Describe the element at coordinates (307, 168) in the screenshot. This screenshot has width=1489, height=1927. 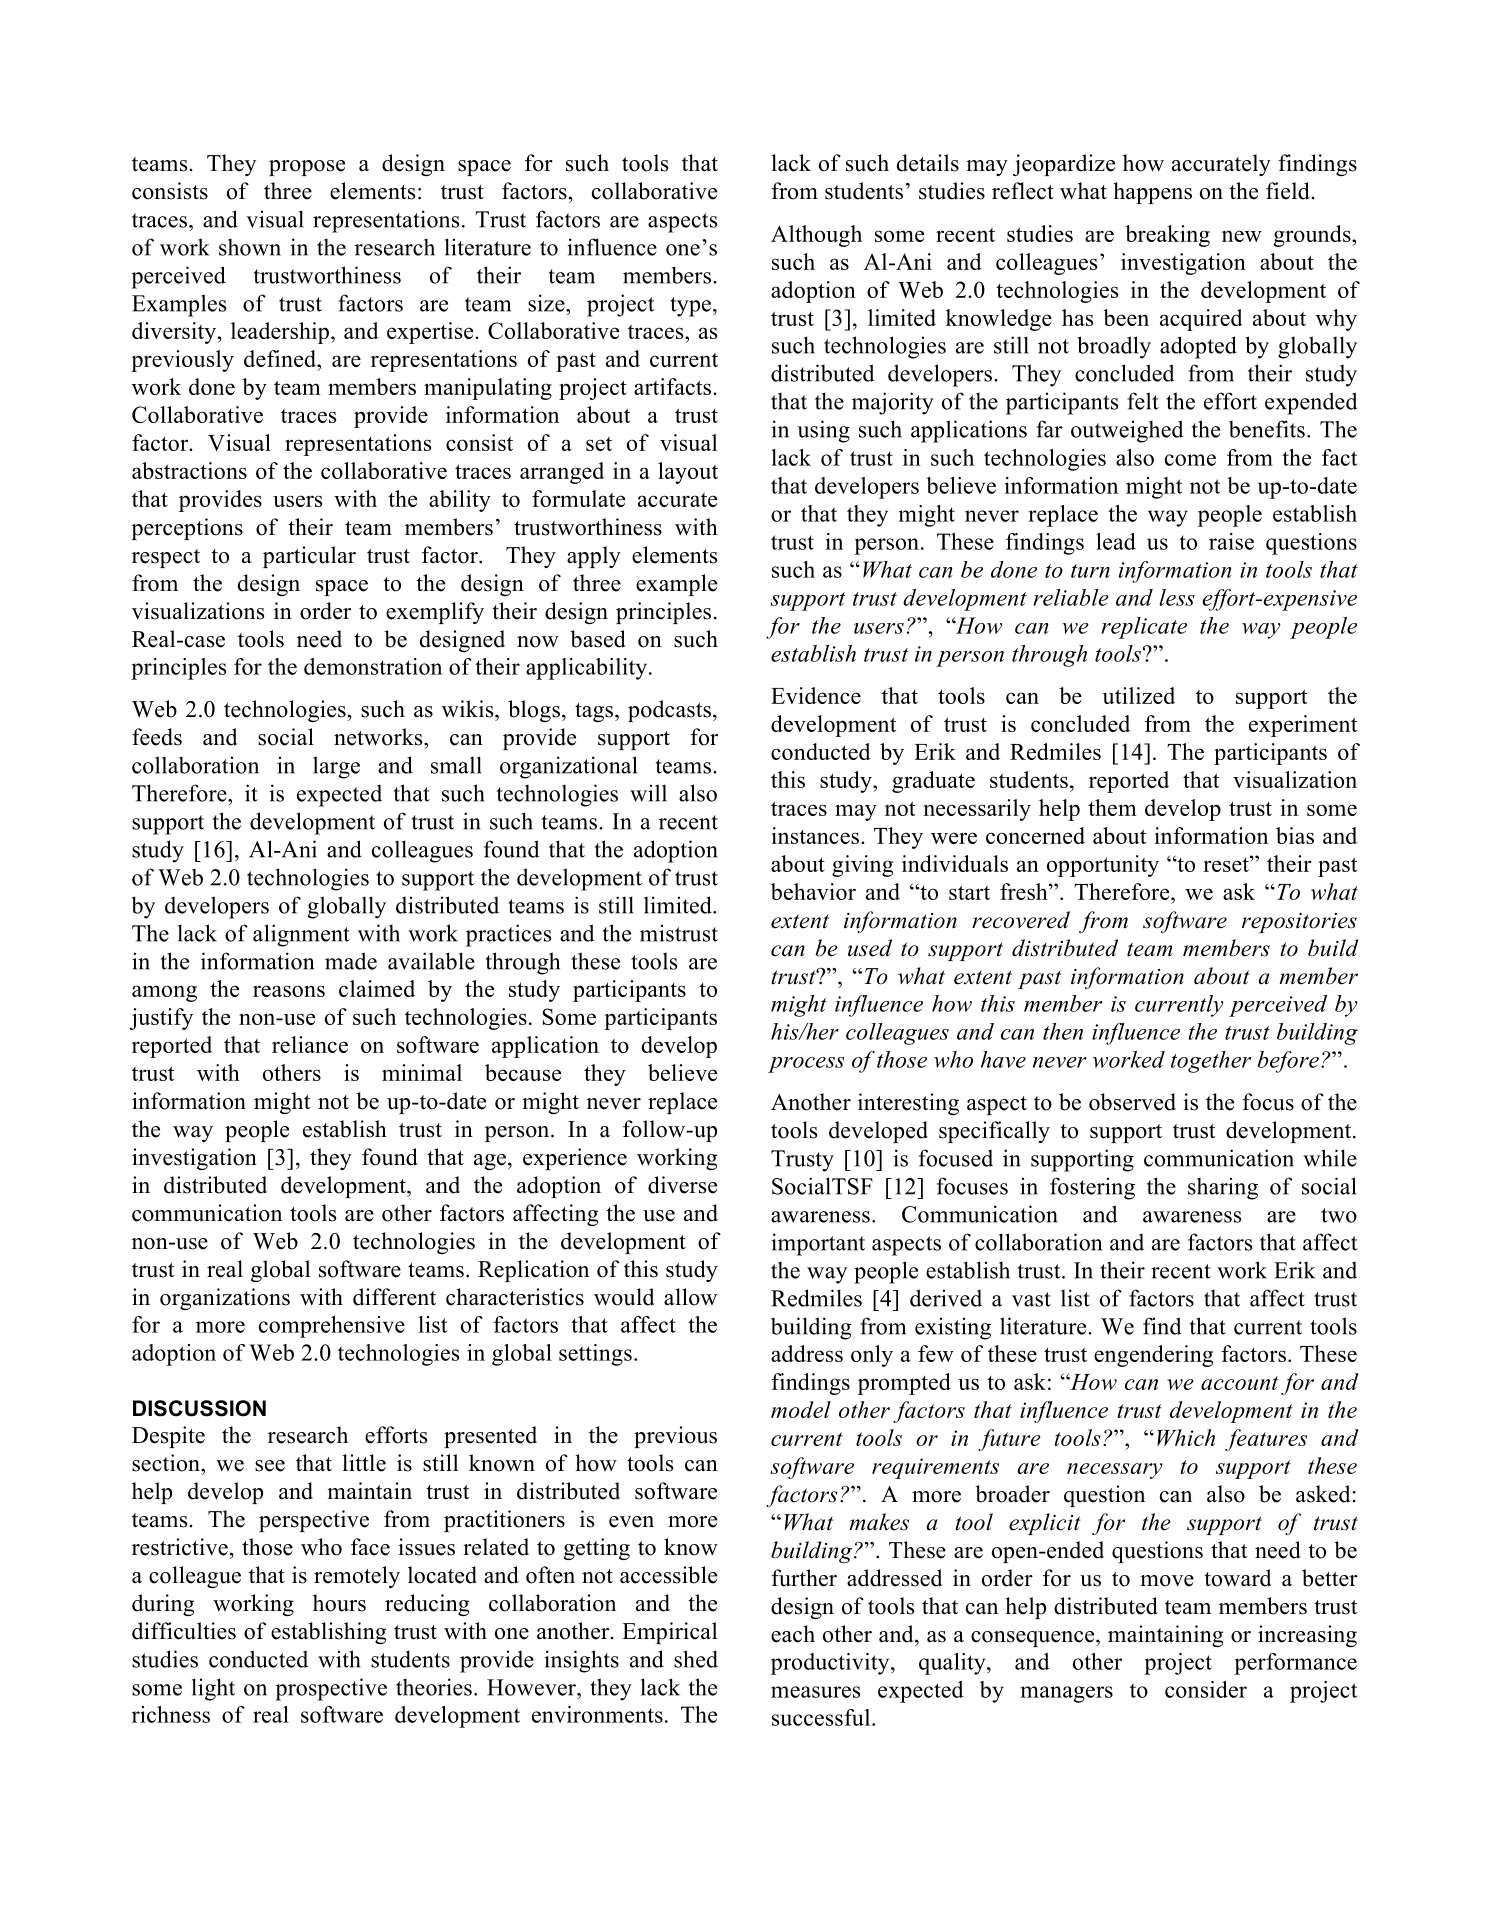
I see `propose` at that location.
